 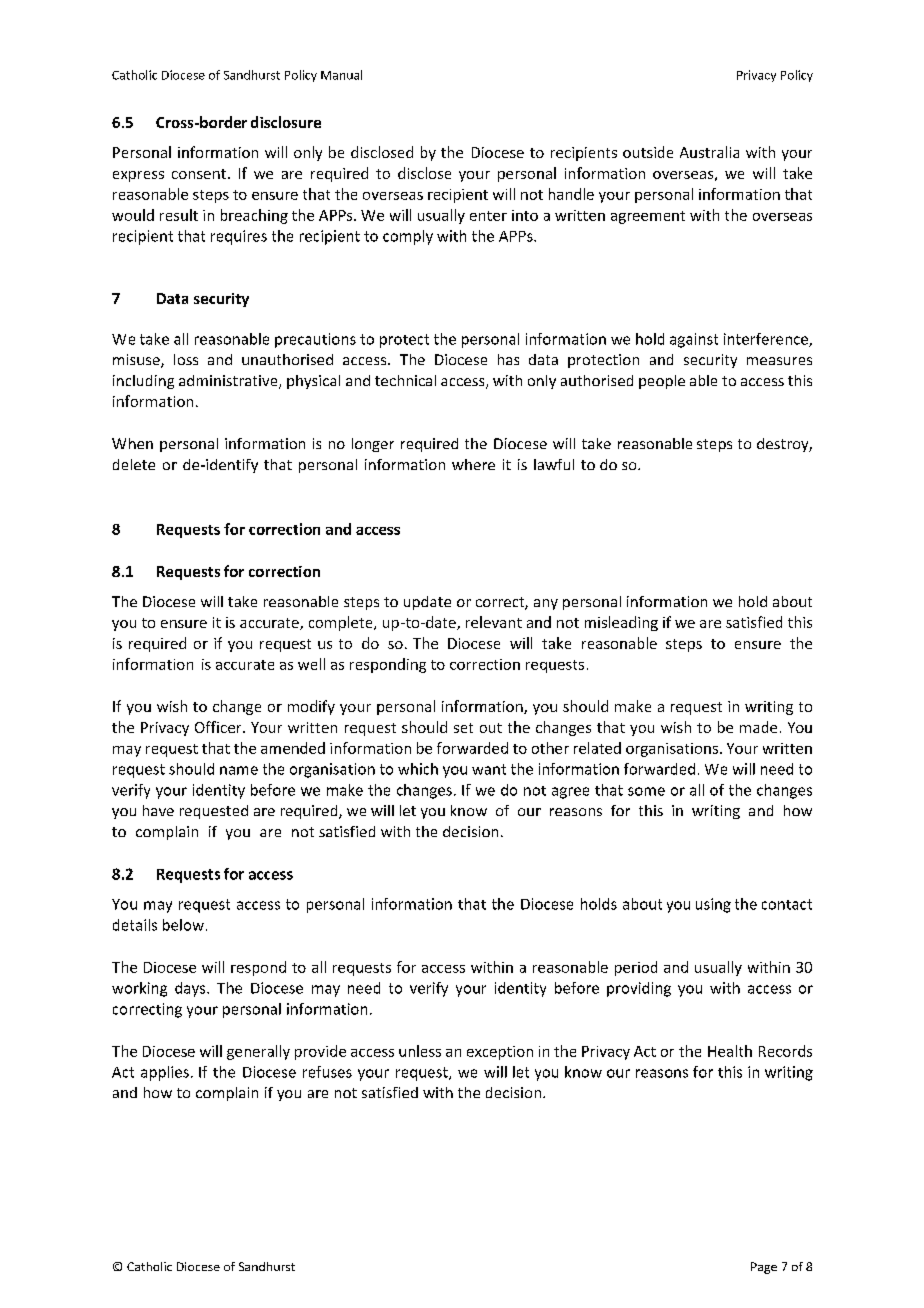 What do you see at coordinates (463, 728) in the screenshot?
I see `set` at bounding box center [463, 728].
